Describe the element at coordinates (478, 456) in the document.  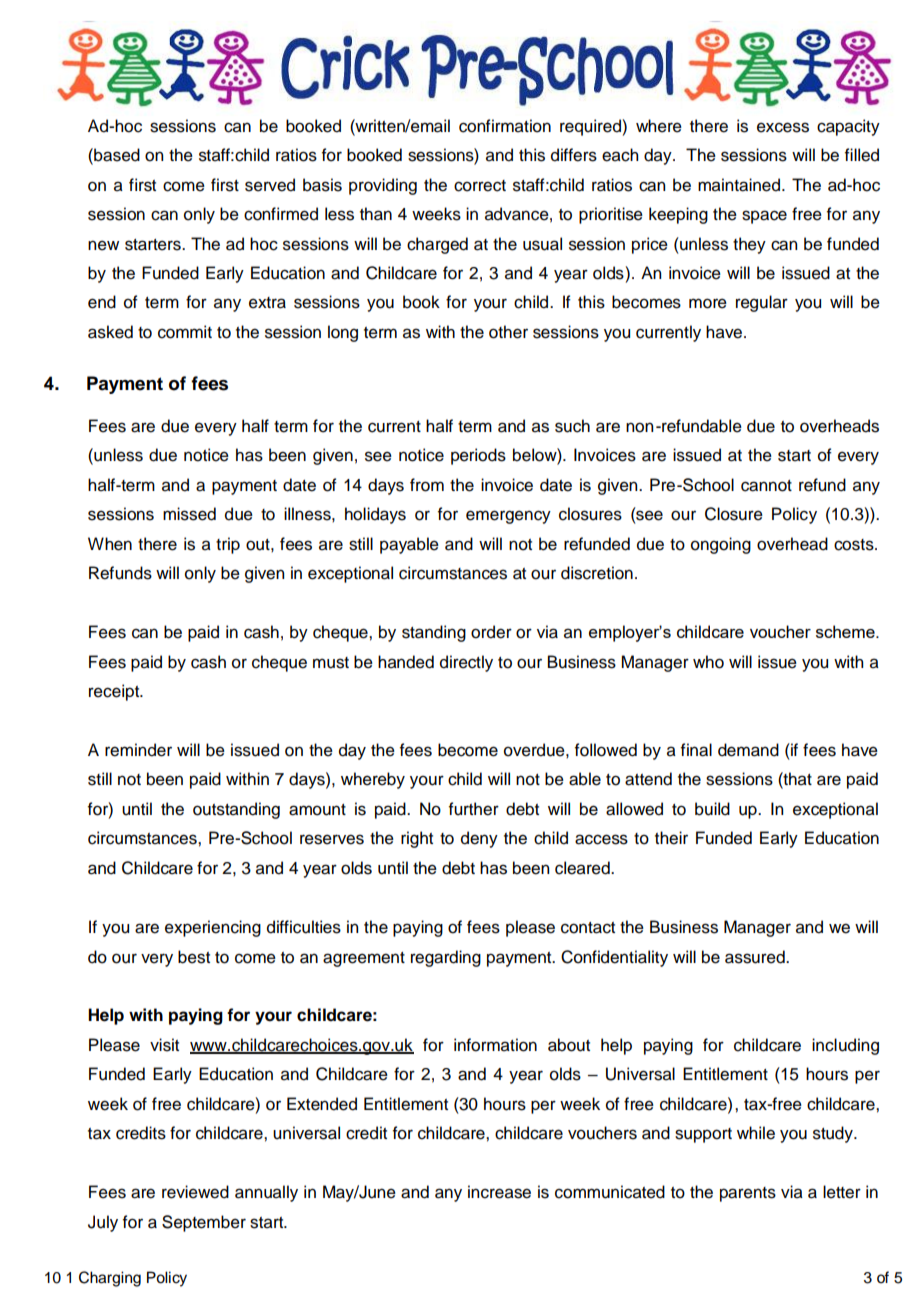
I see `periods` at that location.
